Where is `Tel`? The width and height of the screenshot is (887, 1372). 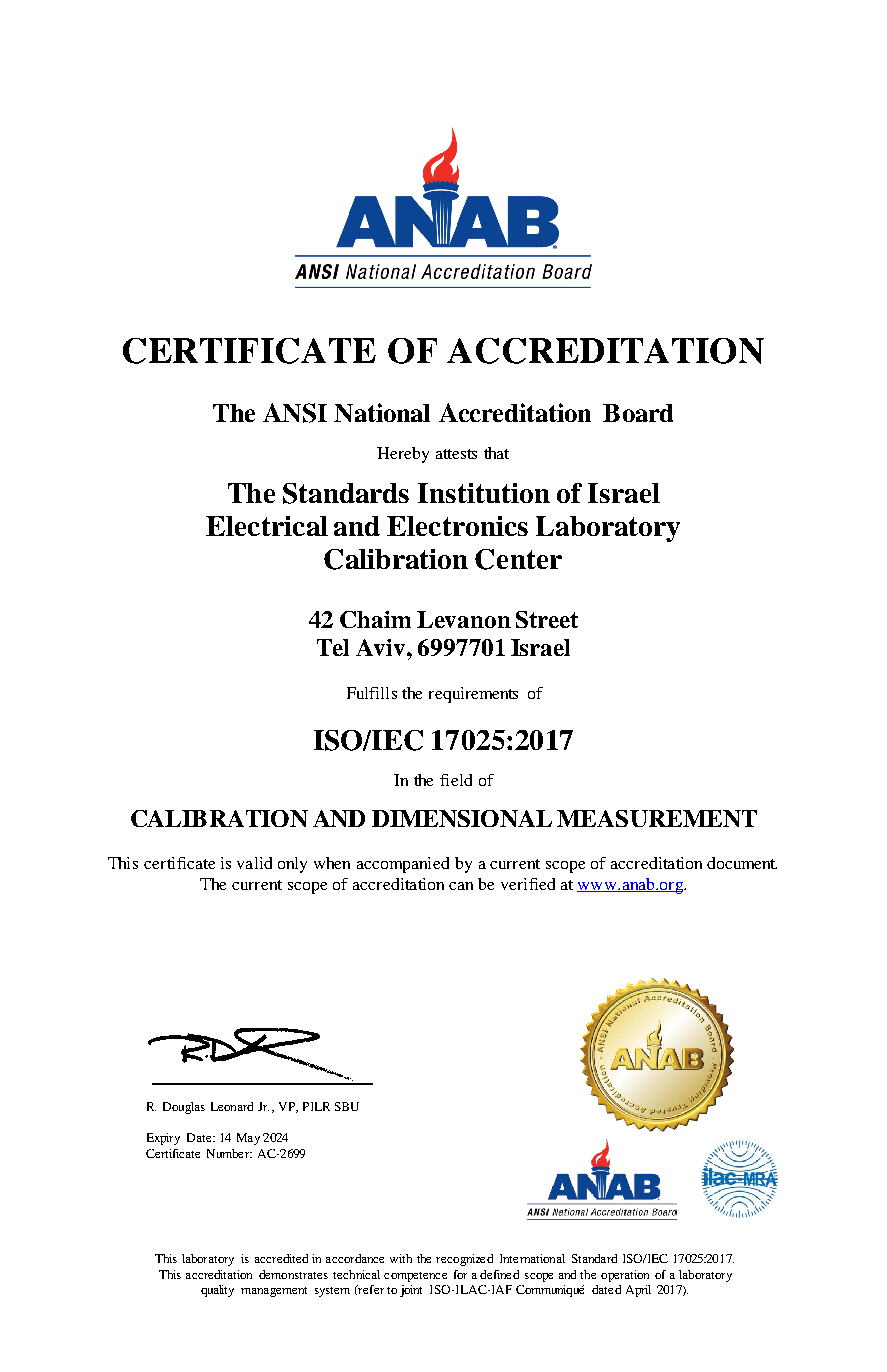 Tel is located at coordinates (333, 647).
